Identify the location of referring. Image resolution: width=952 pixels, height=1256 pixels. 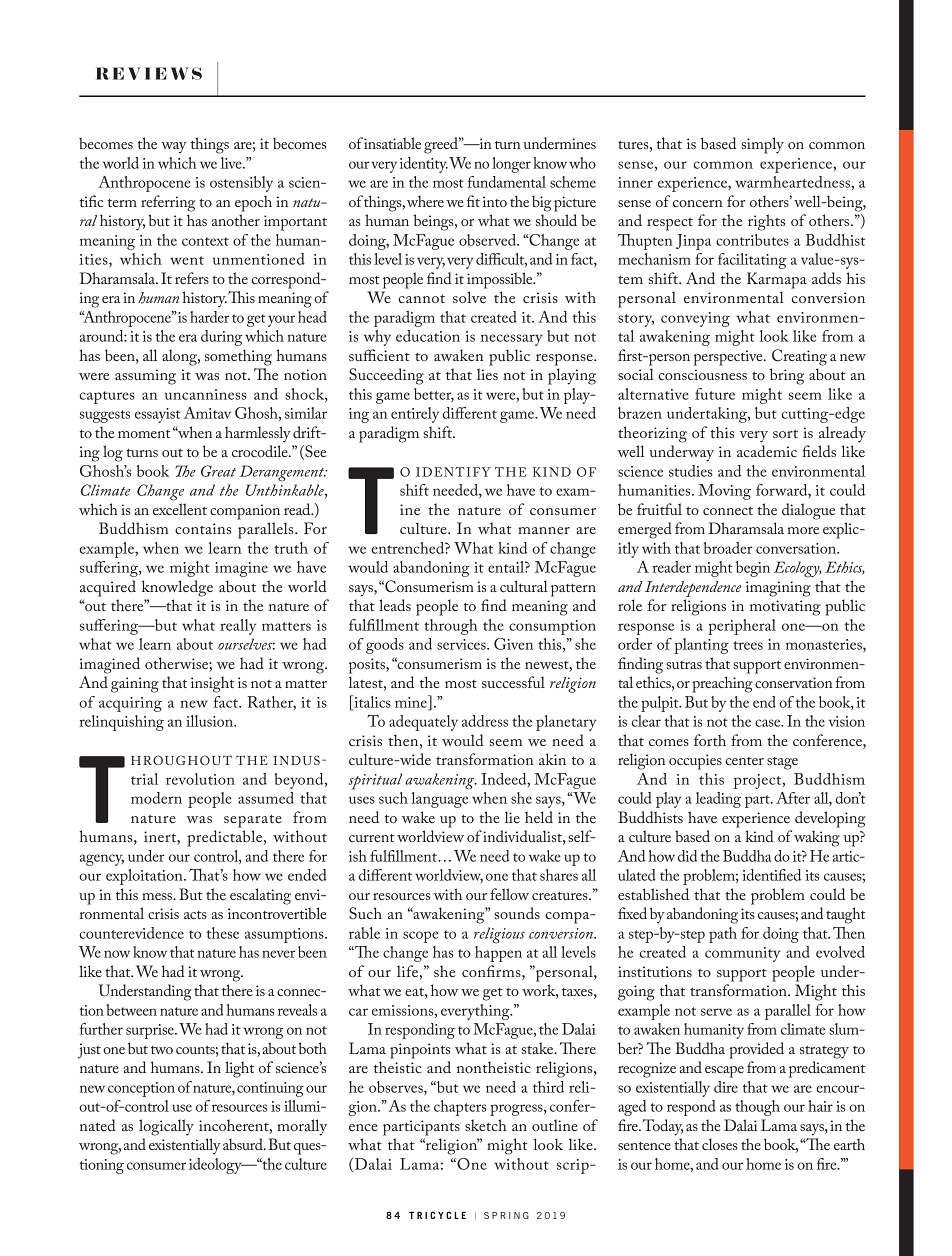
(168, 203).
